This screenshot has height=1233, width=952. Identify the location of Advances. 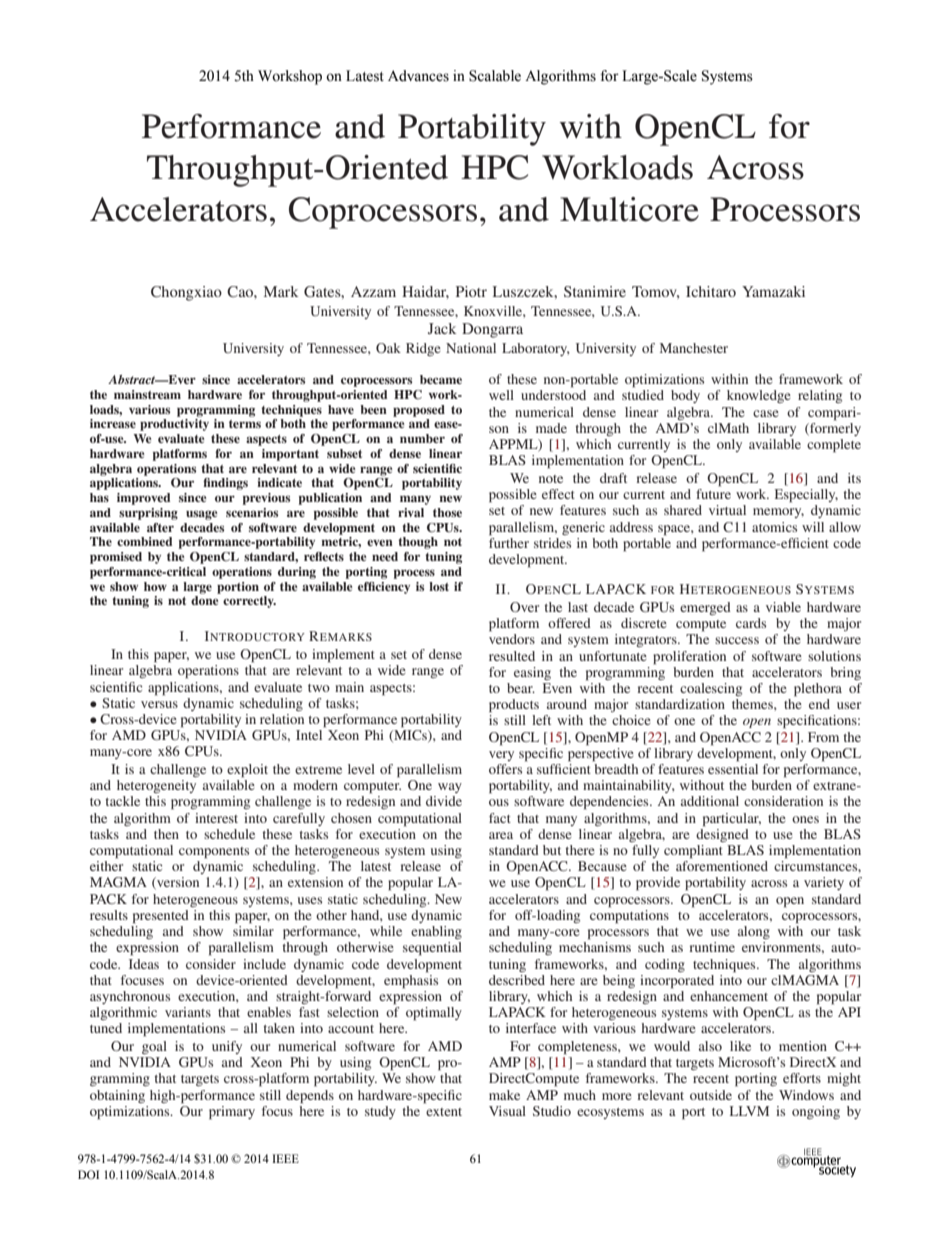
(418, 76).
